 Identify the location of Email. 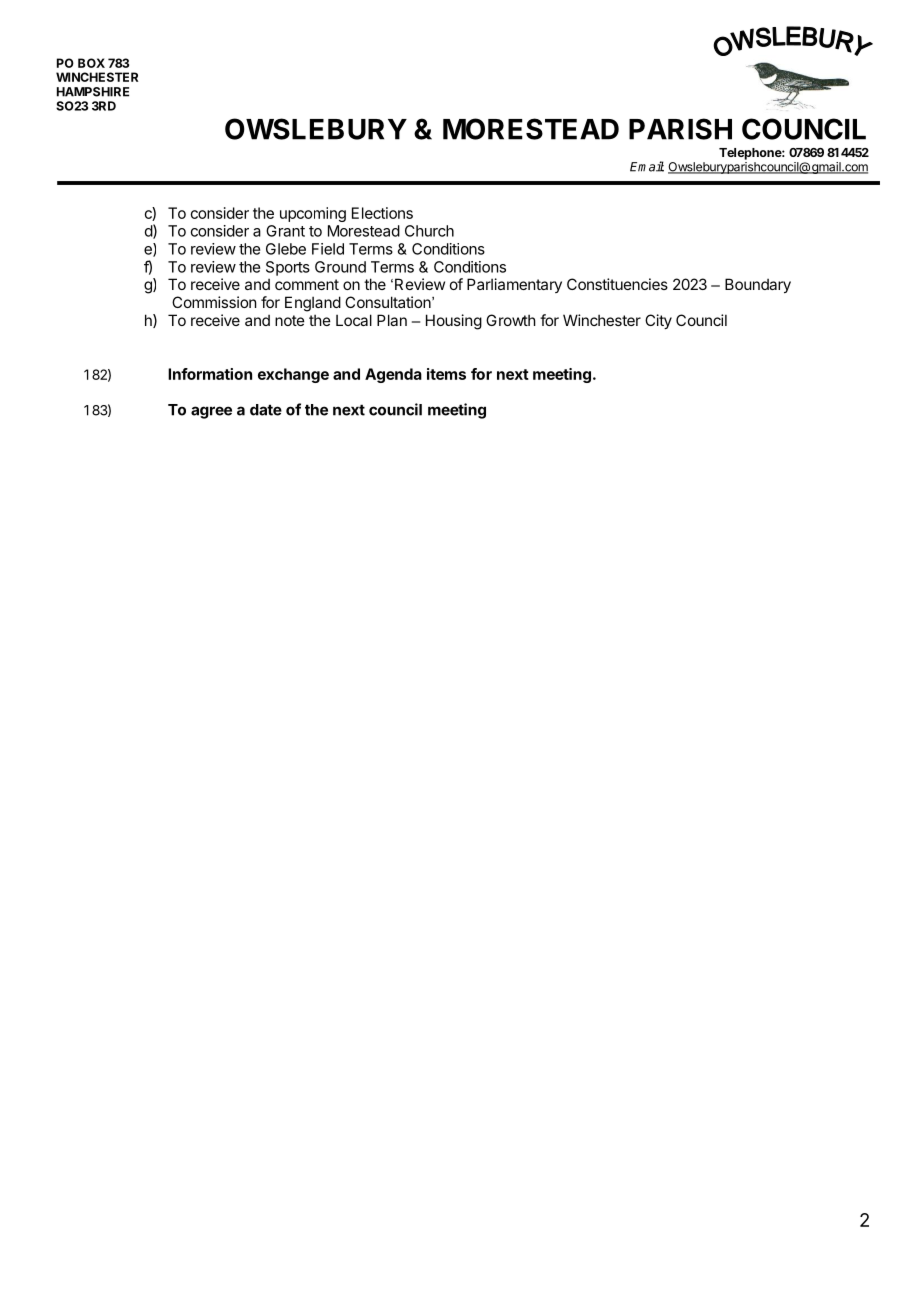
(647, 166).
